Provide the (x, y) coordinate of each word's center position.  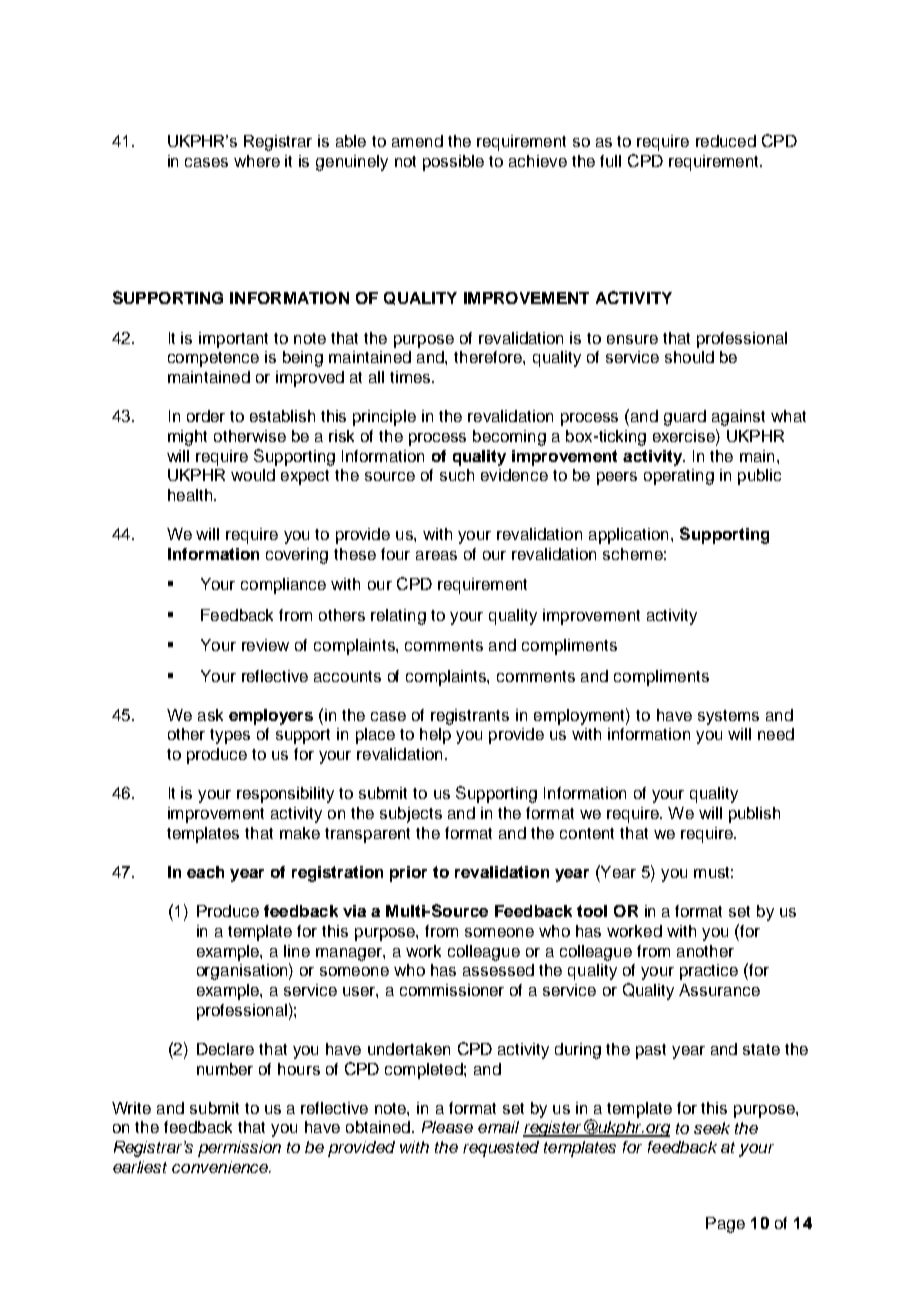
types (230, 736)
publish (754, 815)
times (411, 377)
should (689, 357)
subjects (411, 815)
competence (213, 359)
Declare (225, 1049)
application (628, 536)
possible (453, 163)
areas (436, 555)
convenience (221, 1167)
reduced (726, 141)
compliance (283, 586)
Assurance (719, 990)
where (257, 161)
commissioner (452, 990)
